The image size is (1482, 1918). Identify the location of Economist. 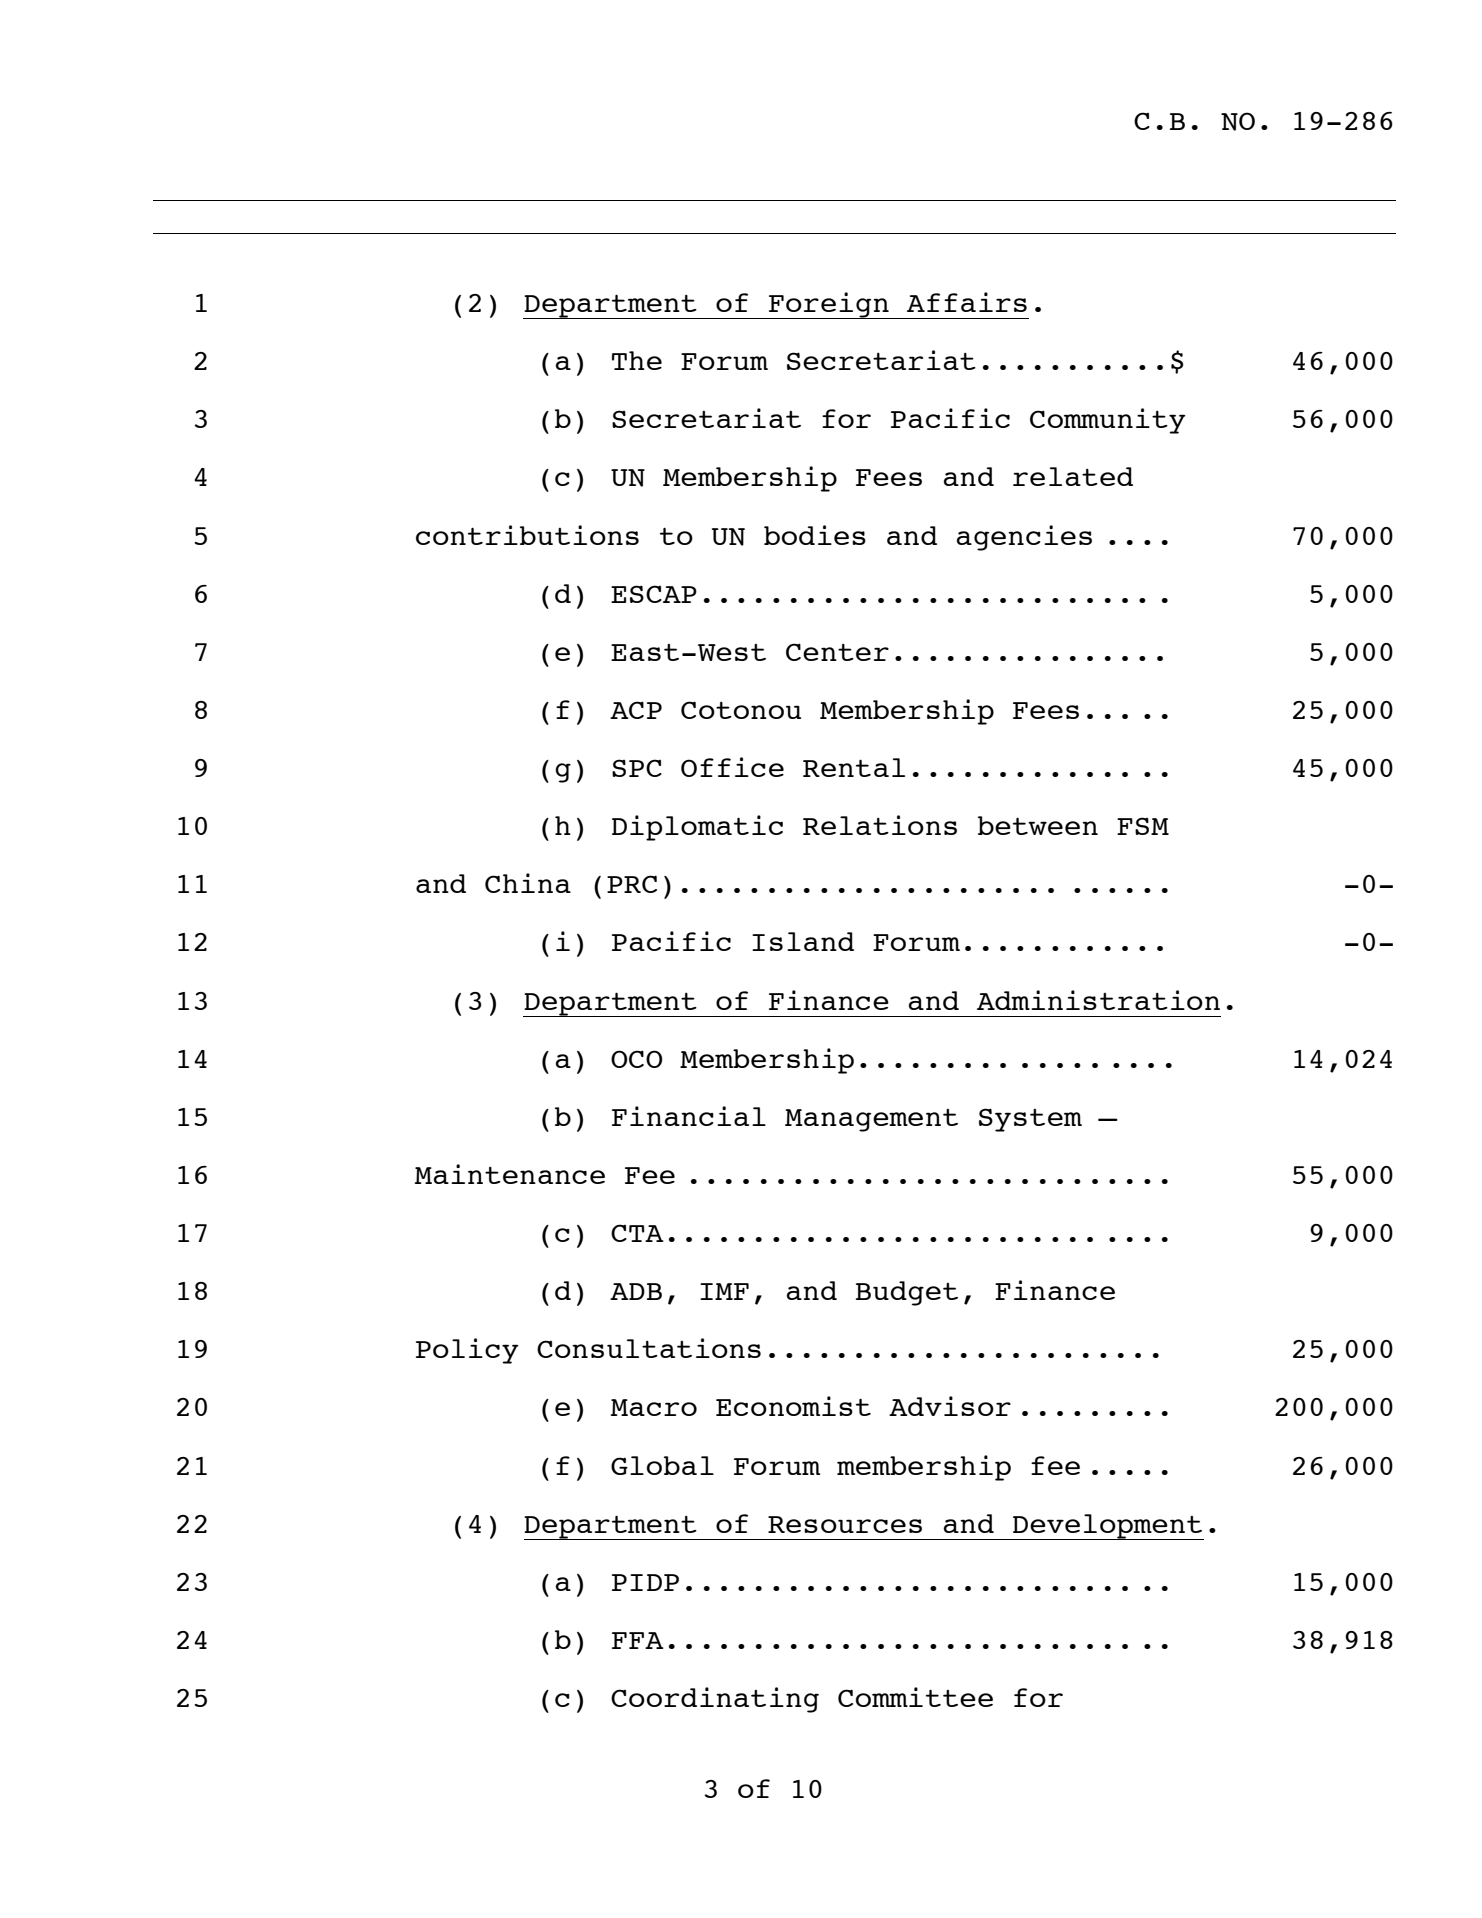
(793, 1406).
